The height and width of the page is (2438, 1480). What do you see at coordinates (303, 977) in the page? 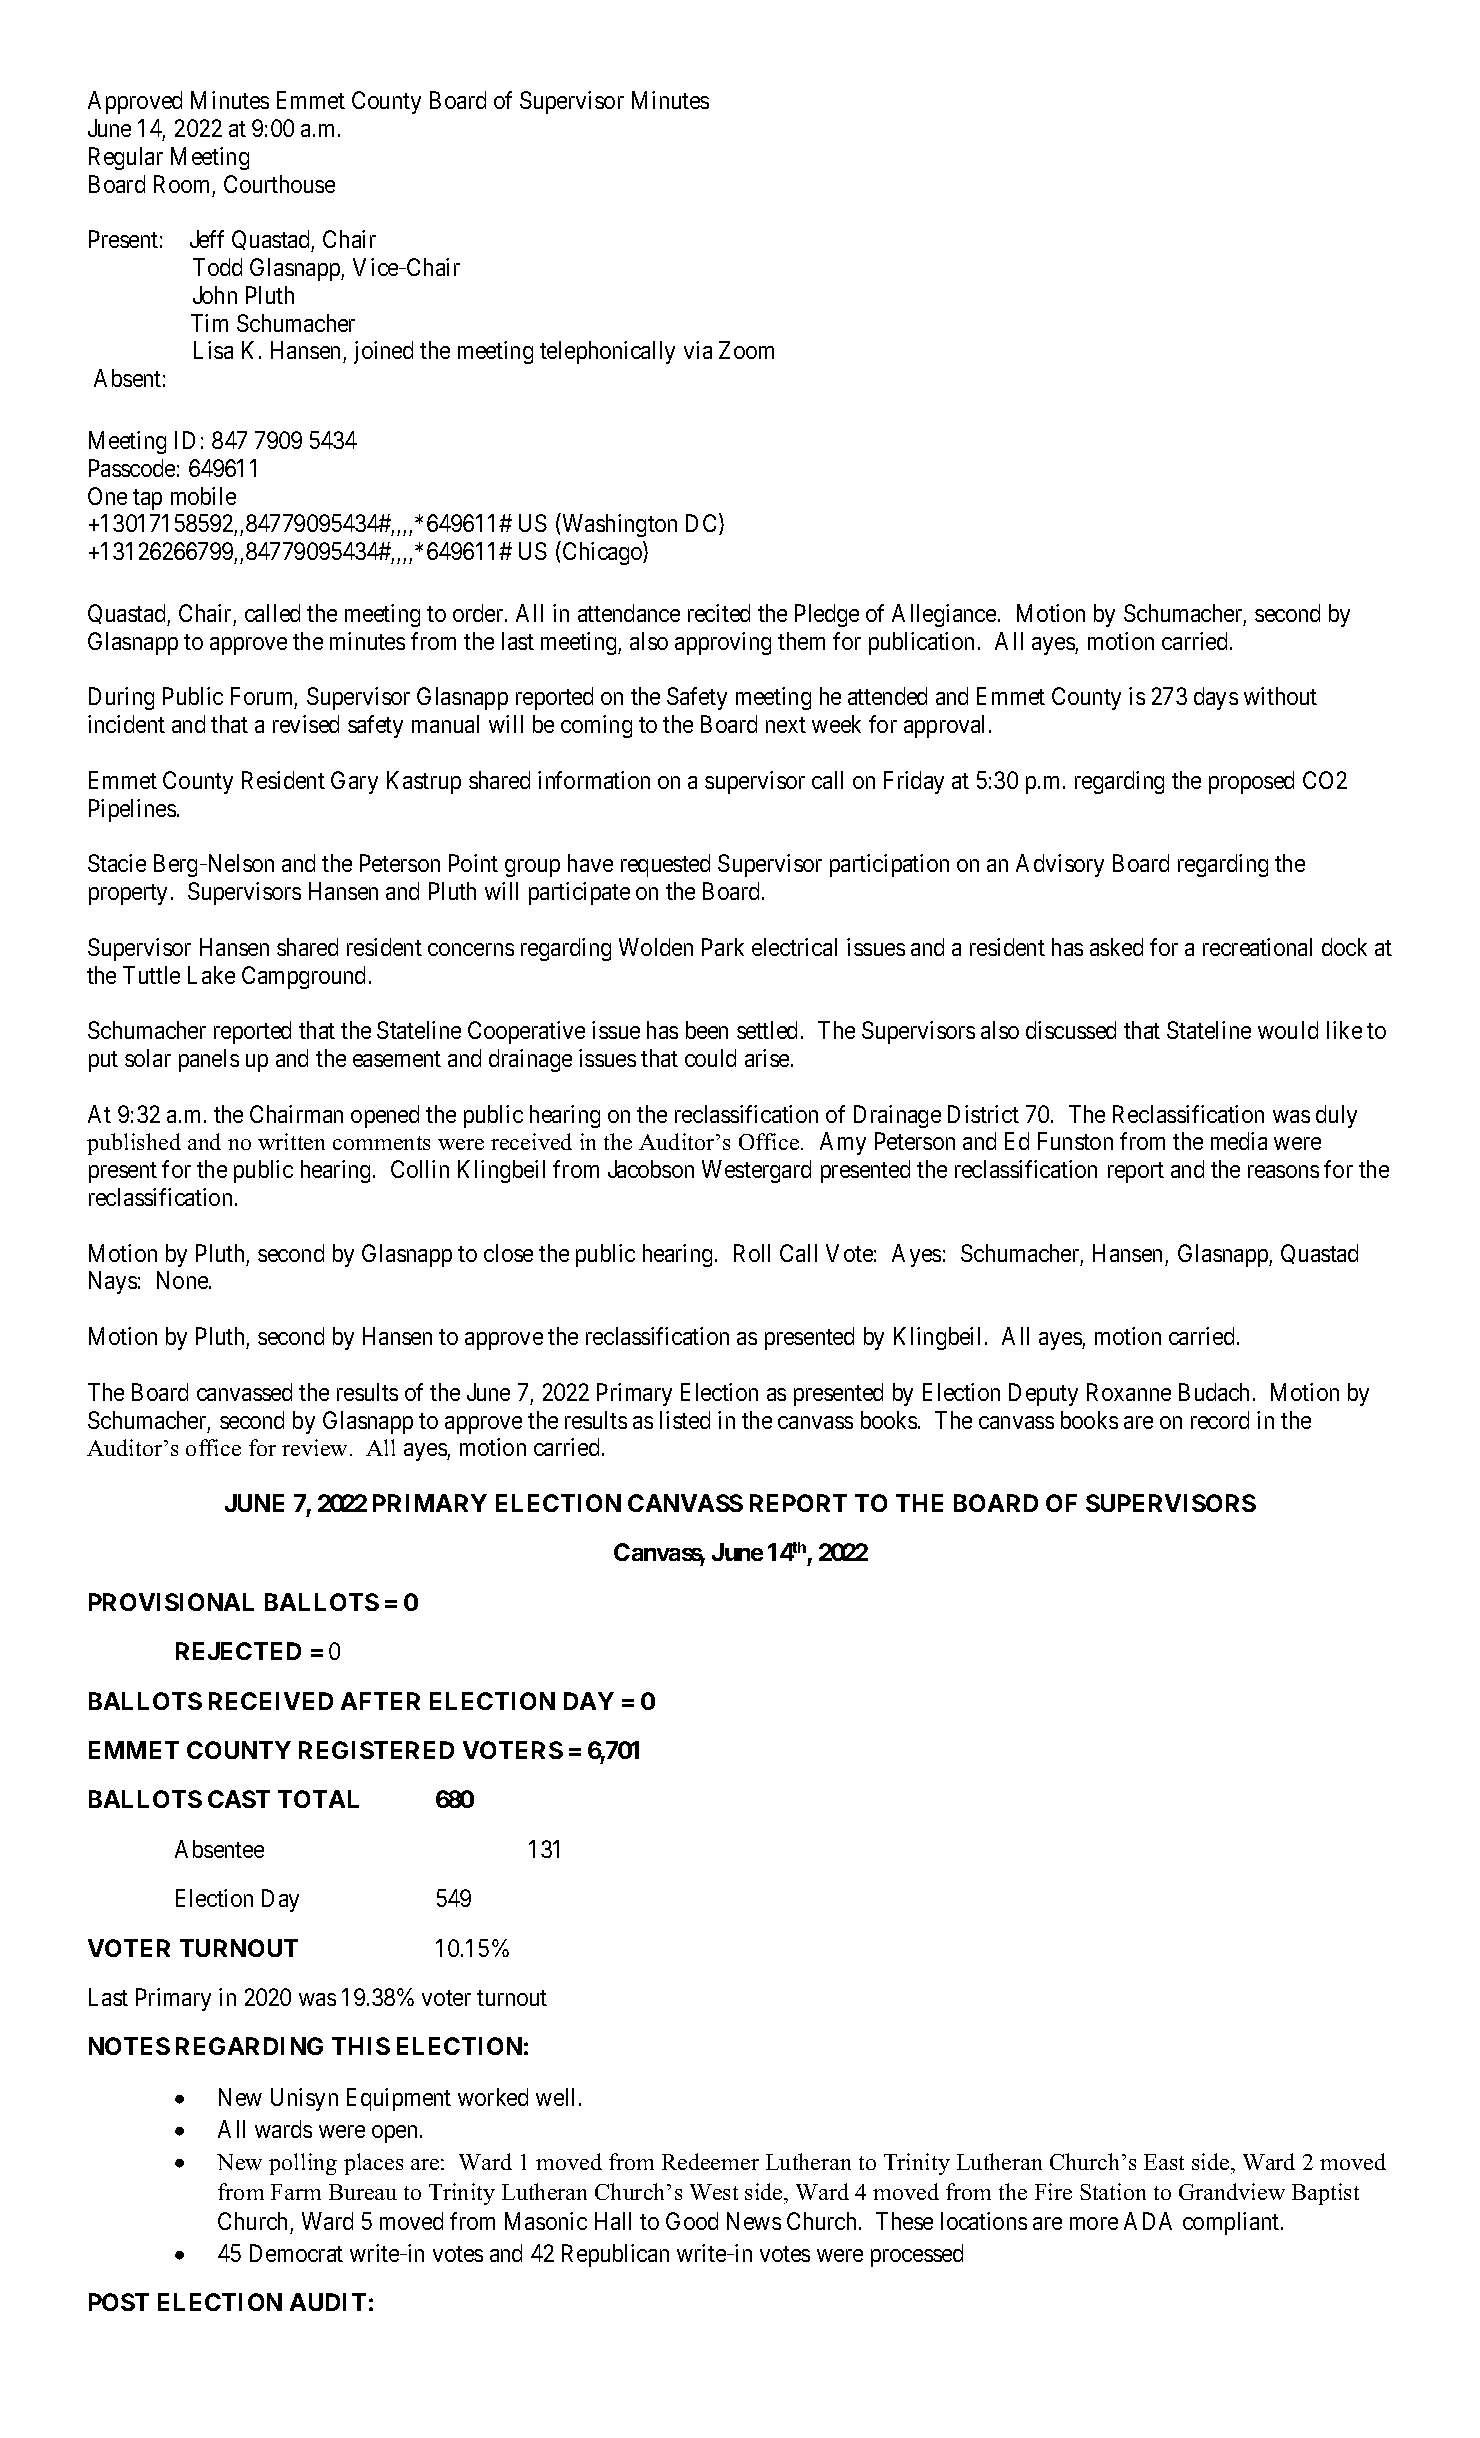
I see `Campground` at bounding box center [303, 977].
